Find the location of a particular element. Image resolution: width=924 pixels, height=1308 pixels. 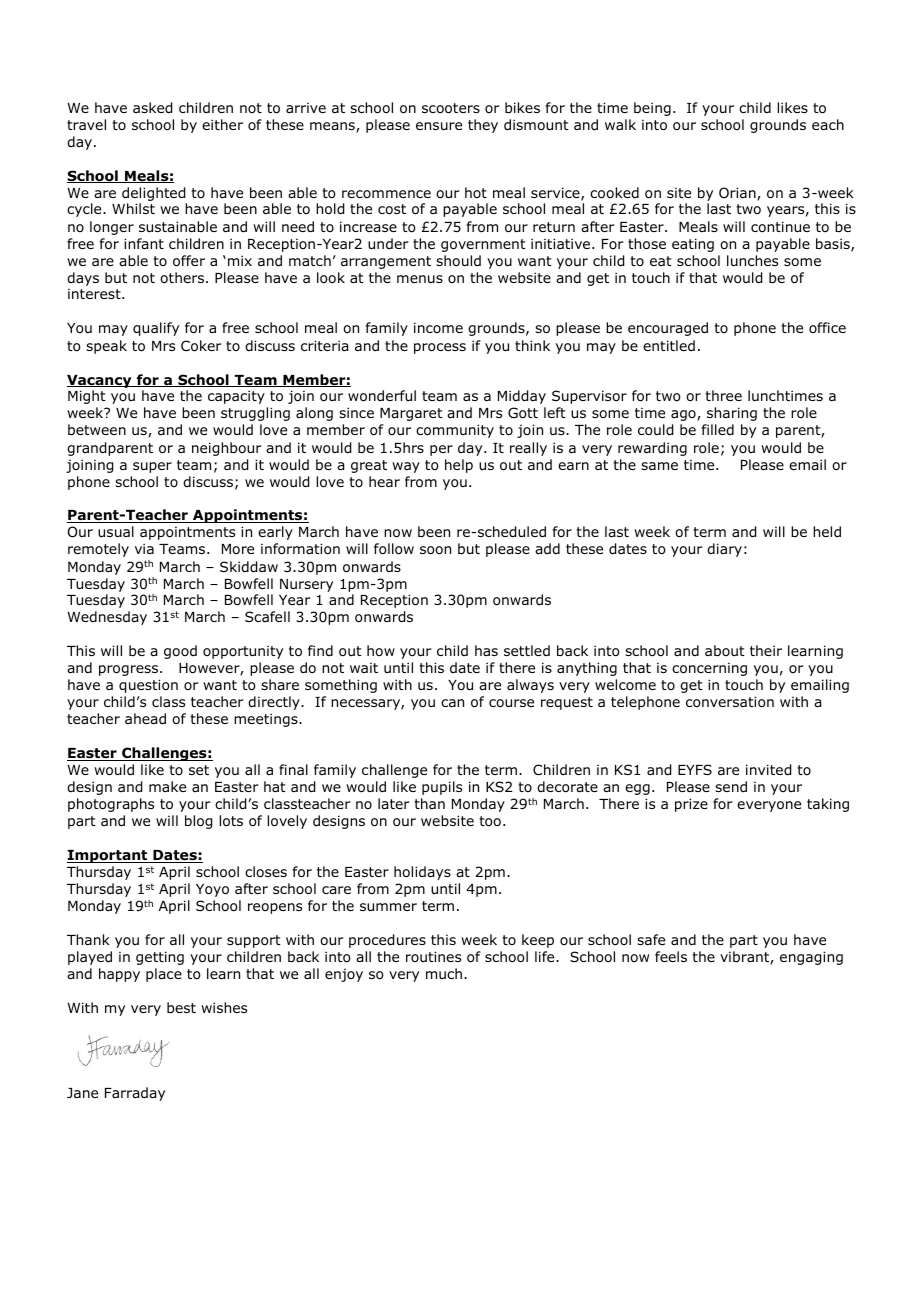

best is located at coordinates (181, 1007).
